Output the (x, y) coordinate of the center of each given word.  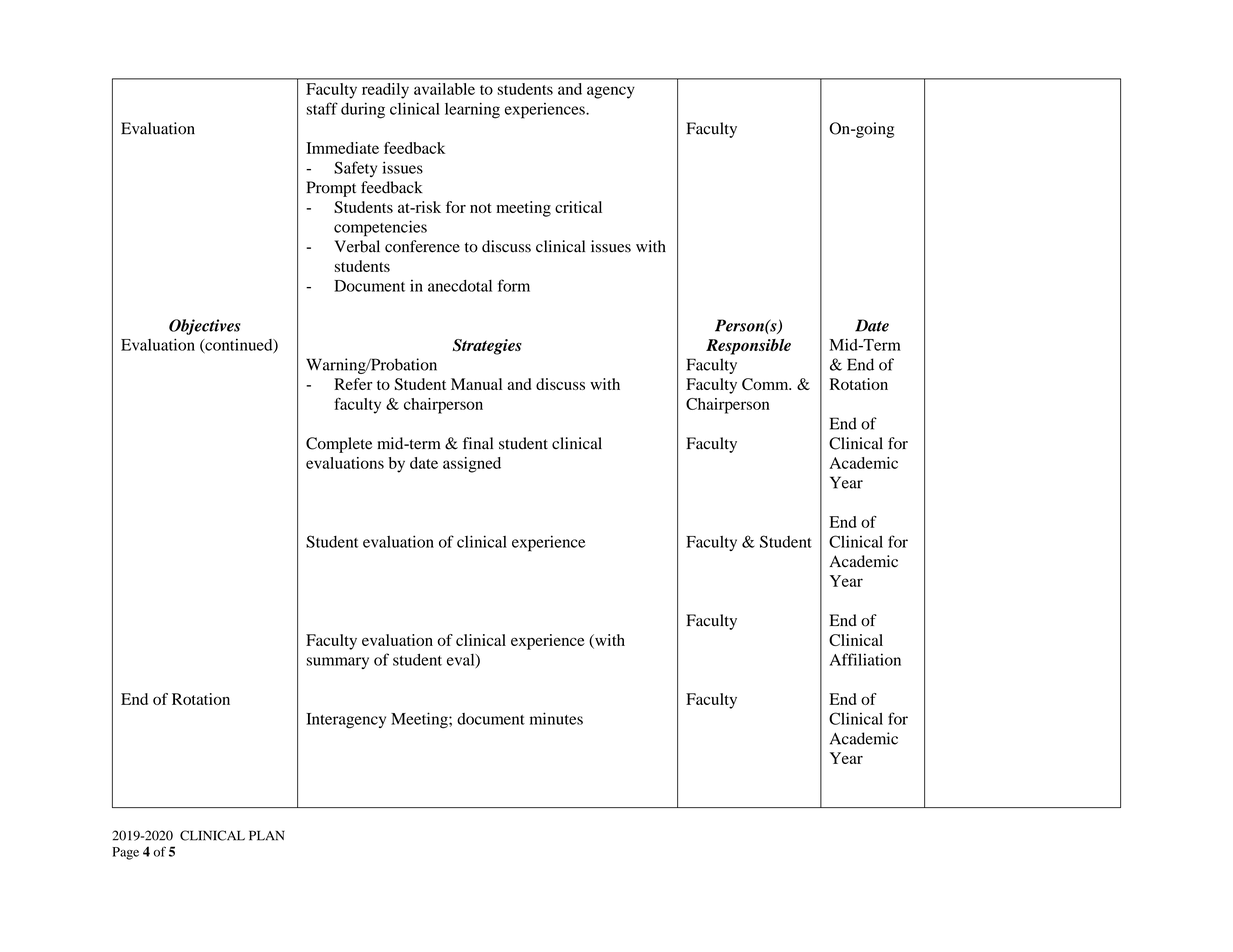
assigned (472, 465)
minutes (556, 718)
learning (472, 110)
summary (337, 663)
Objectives (205, 327)
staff (322, 108)
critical (578, 207)
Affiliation (865, 659)
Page (125, 853)
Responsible (748, 347)
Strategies (487, 347)
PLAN (267, 835)
